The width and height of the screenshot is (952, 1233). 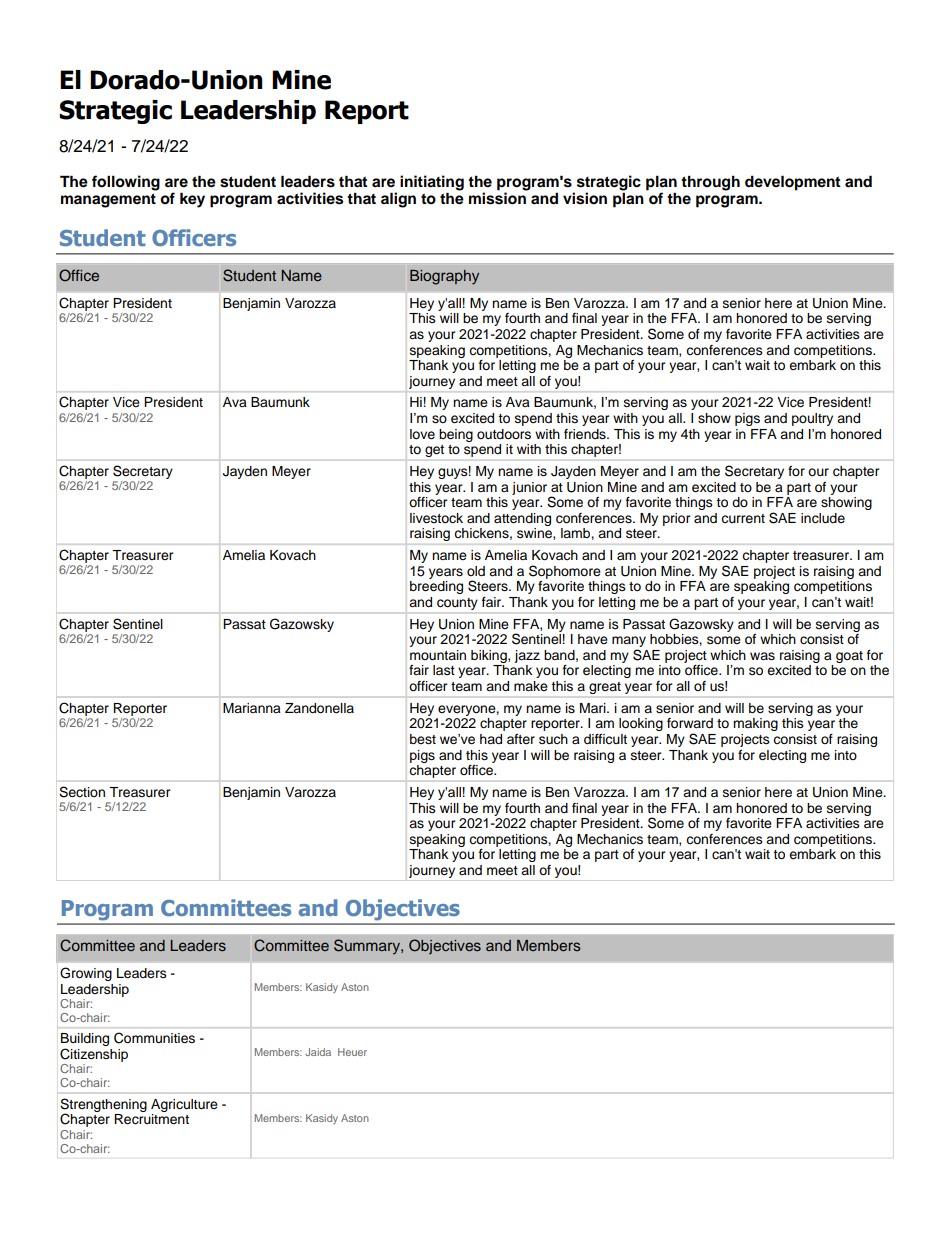 What do you see at coordinates (192, 200) in the screenshot?
I see `key` at bounding box center [192, 200].
